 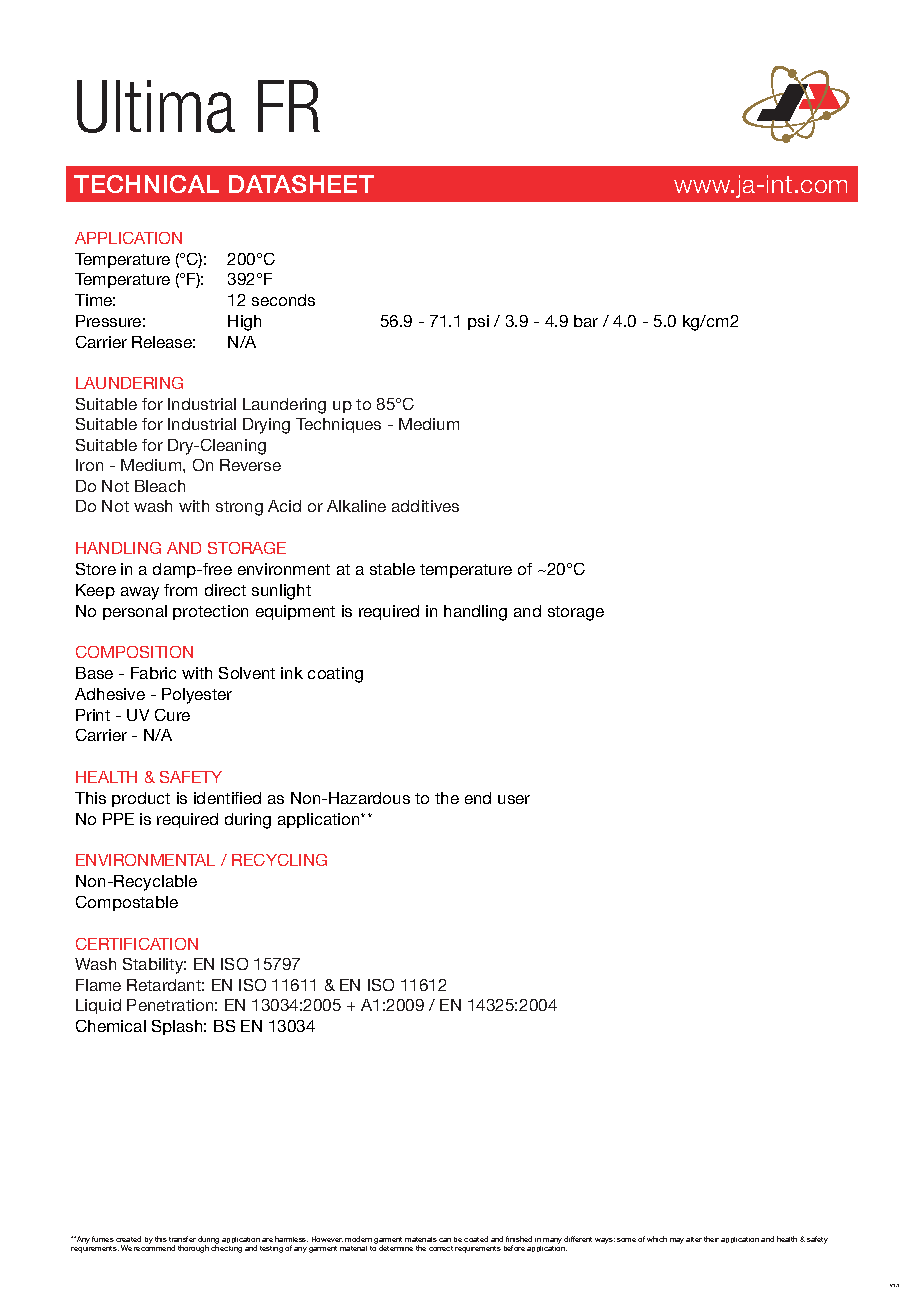 What do you see at coordinates (586, 321) in the document?
I see `bar` at bounding box center [586, 321].
